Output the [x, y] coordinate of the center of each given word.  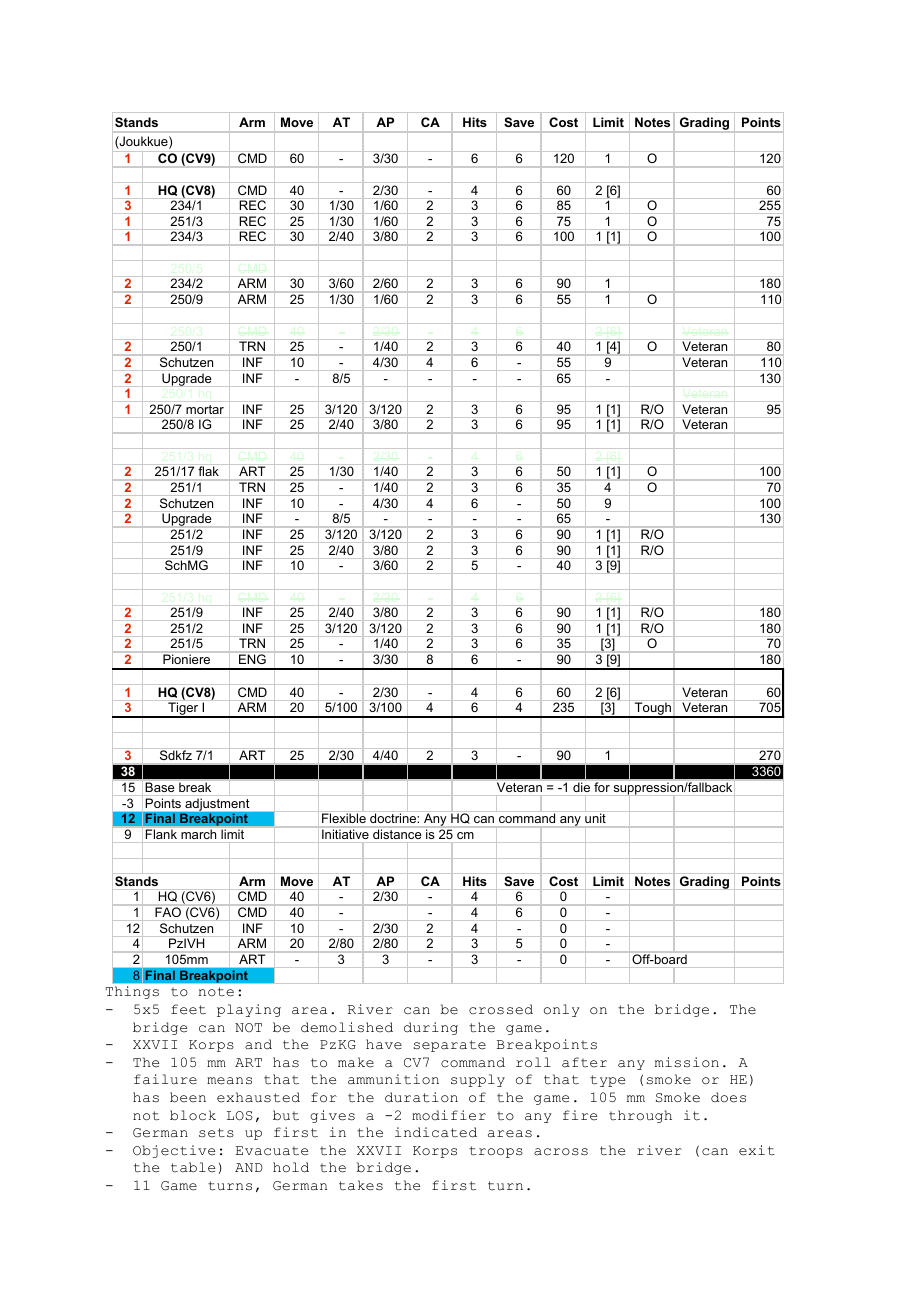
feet [188, 1009]
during [431, 1028]
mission [687, 1062]
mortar [205, 409]
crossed [501, 1009]
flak [209, 471]
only [562, 1010]
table [193, 1167]
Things [132, 992]
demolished [347, 1027]
